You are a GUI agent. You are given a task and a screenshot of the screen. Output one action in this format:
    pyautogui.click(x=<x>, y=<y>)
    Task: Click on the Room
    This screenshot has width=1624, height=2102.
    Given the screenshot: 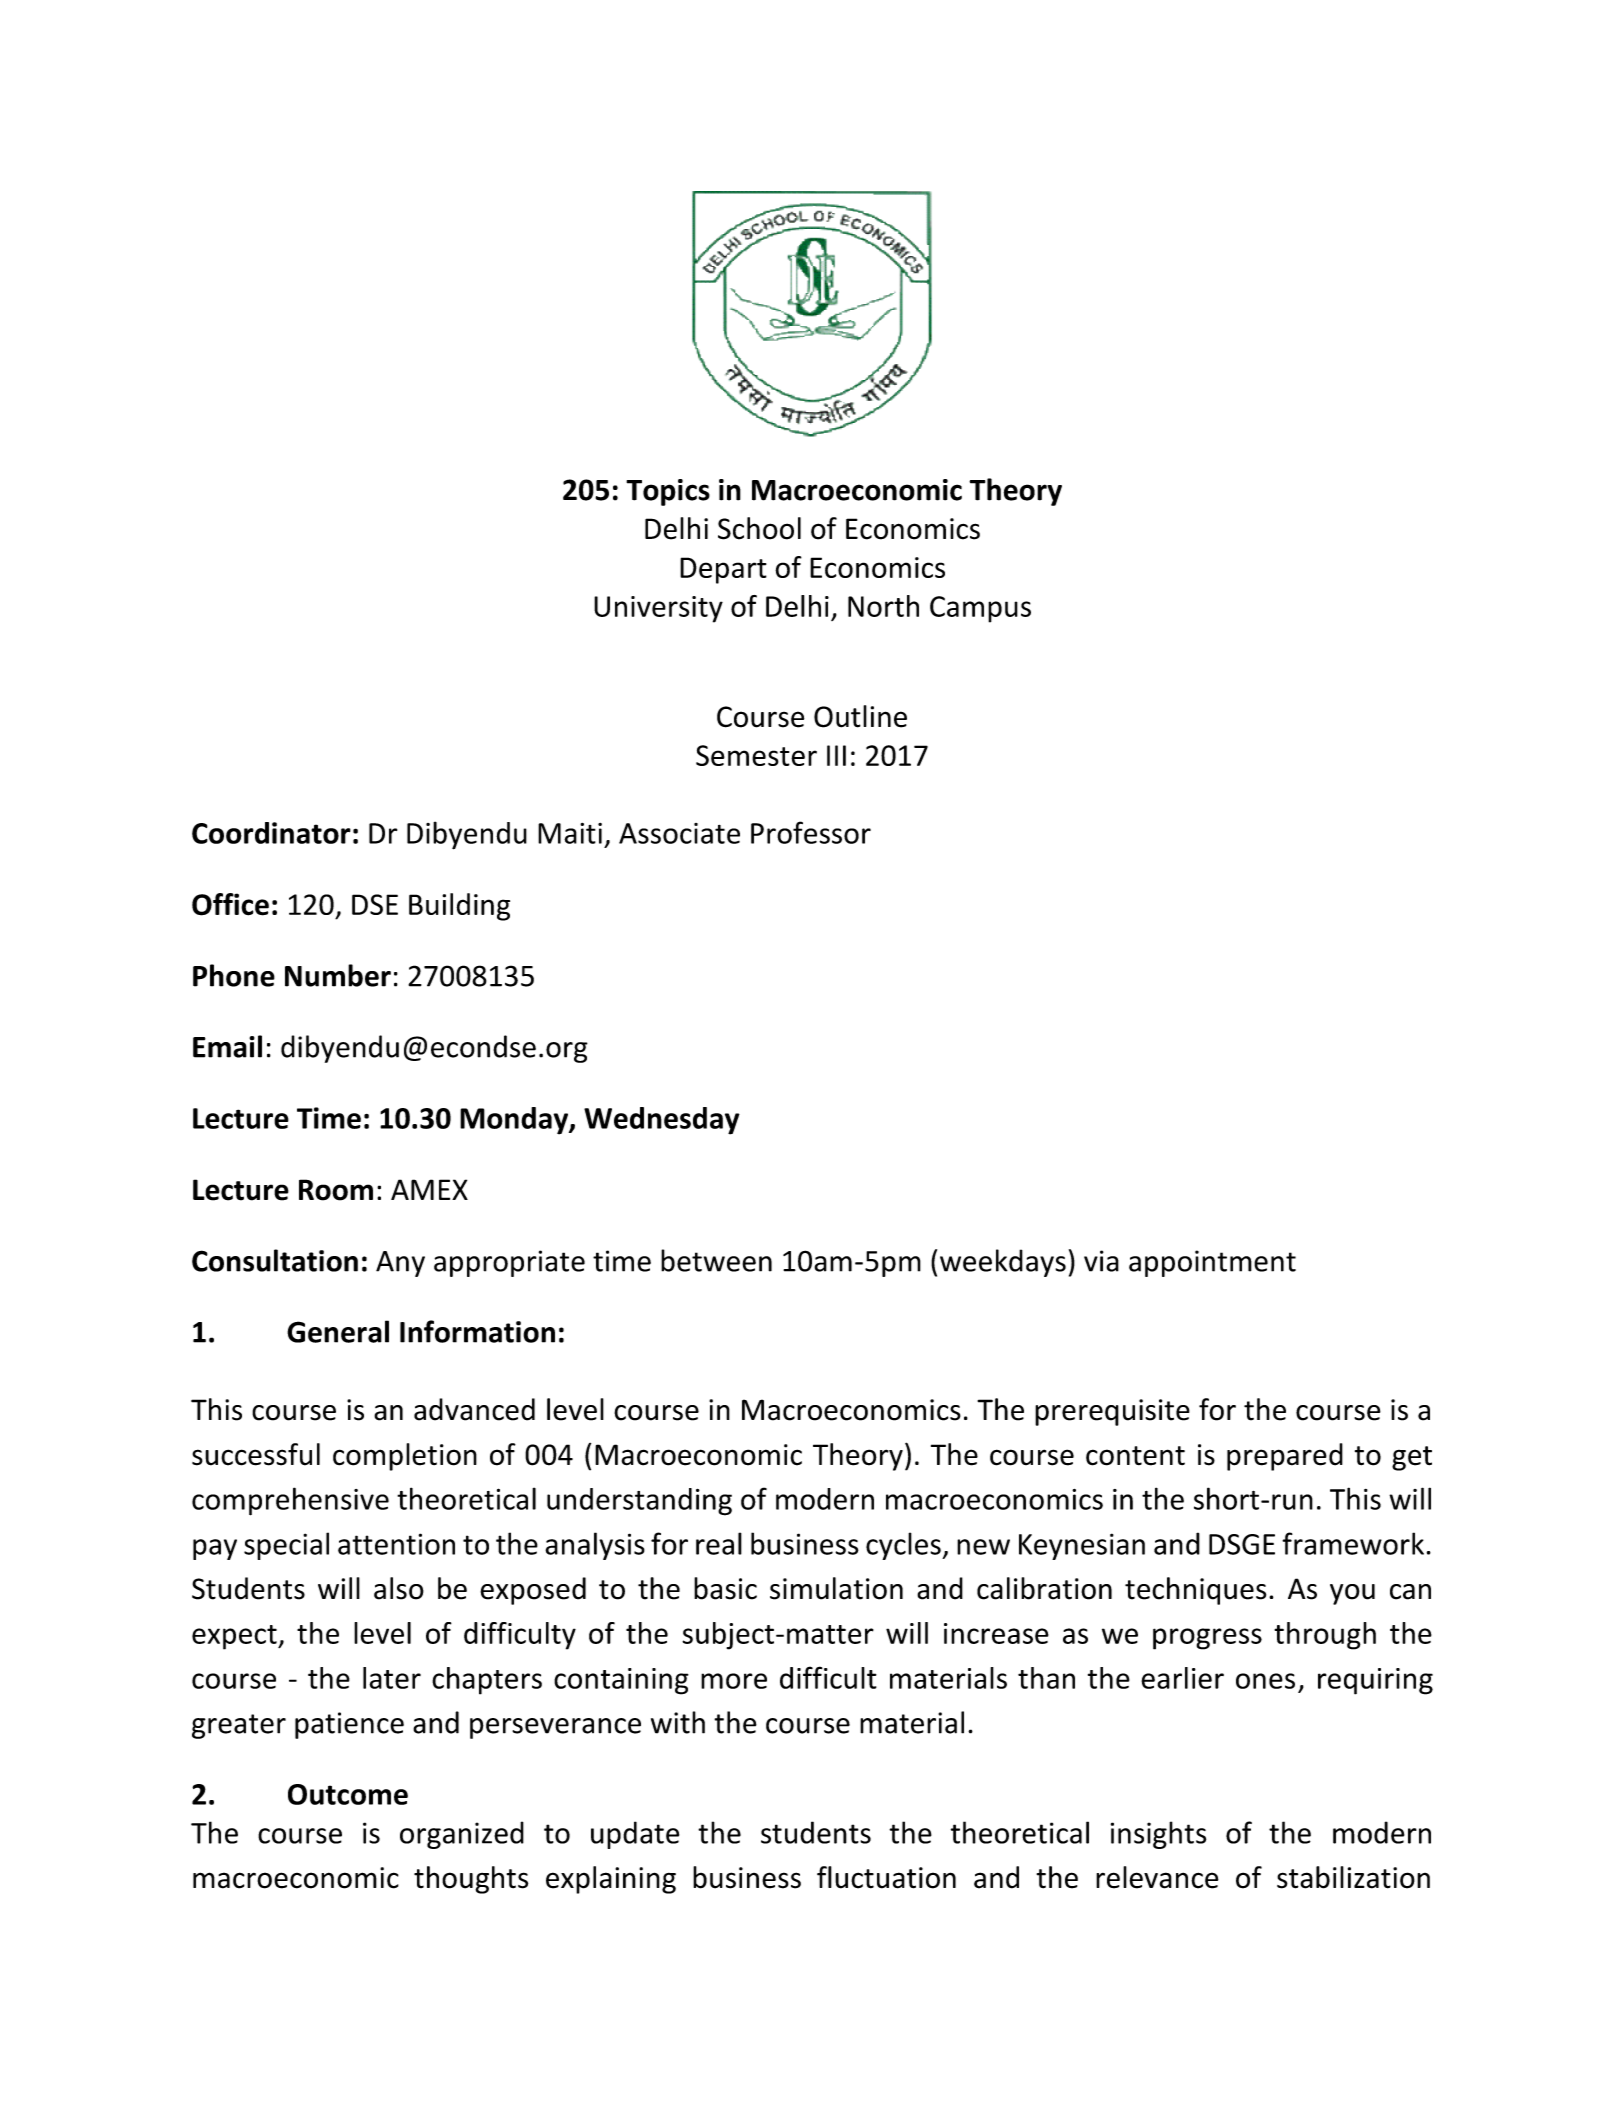 What is the action you would take?
    pyautogui.click(x=336, y=1190)
